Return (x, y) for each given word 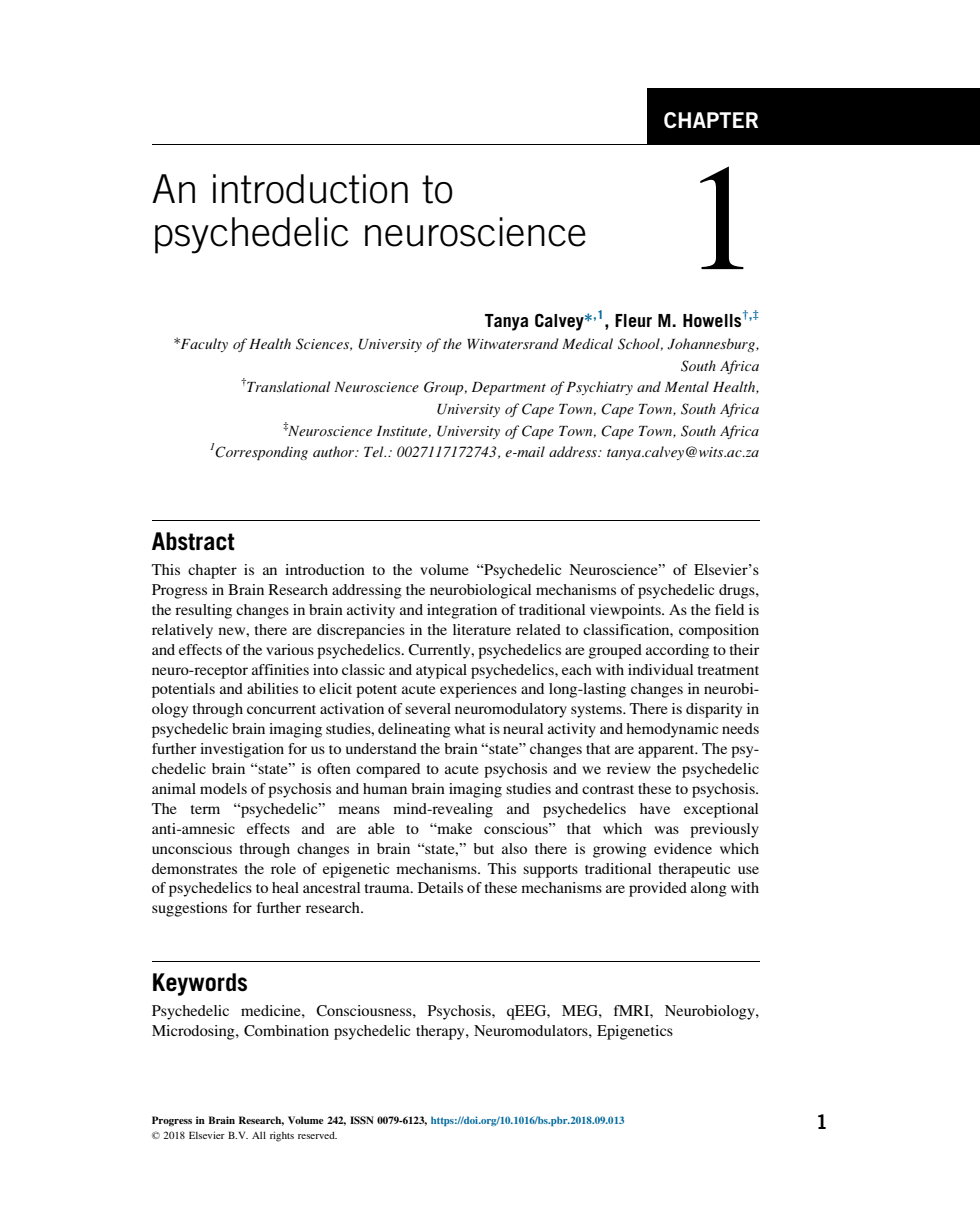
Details (440, 887)
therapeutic (694, 870)
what (469, 728)
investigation (242, 750)
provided (658, 889)
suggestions (189, 909)
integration (462, 611)
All (259, 1135)
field (729, 609)
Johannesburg (712, 345)
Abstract (193, 541)
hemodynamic (672, 730)
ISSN (362, 1120)
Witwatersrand (513, 343)
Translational (288, 386)
